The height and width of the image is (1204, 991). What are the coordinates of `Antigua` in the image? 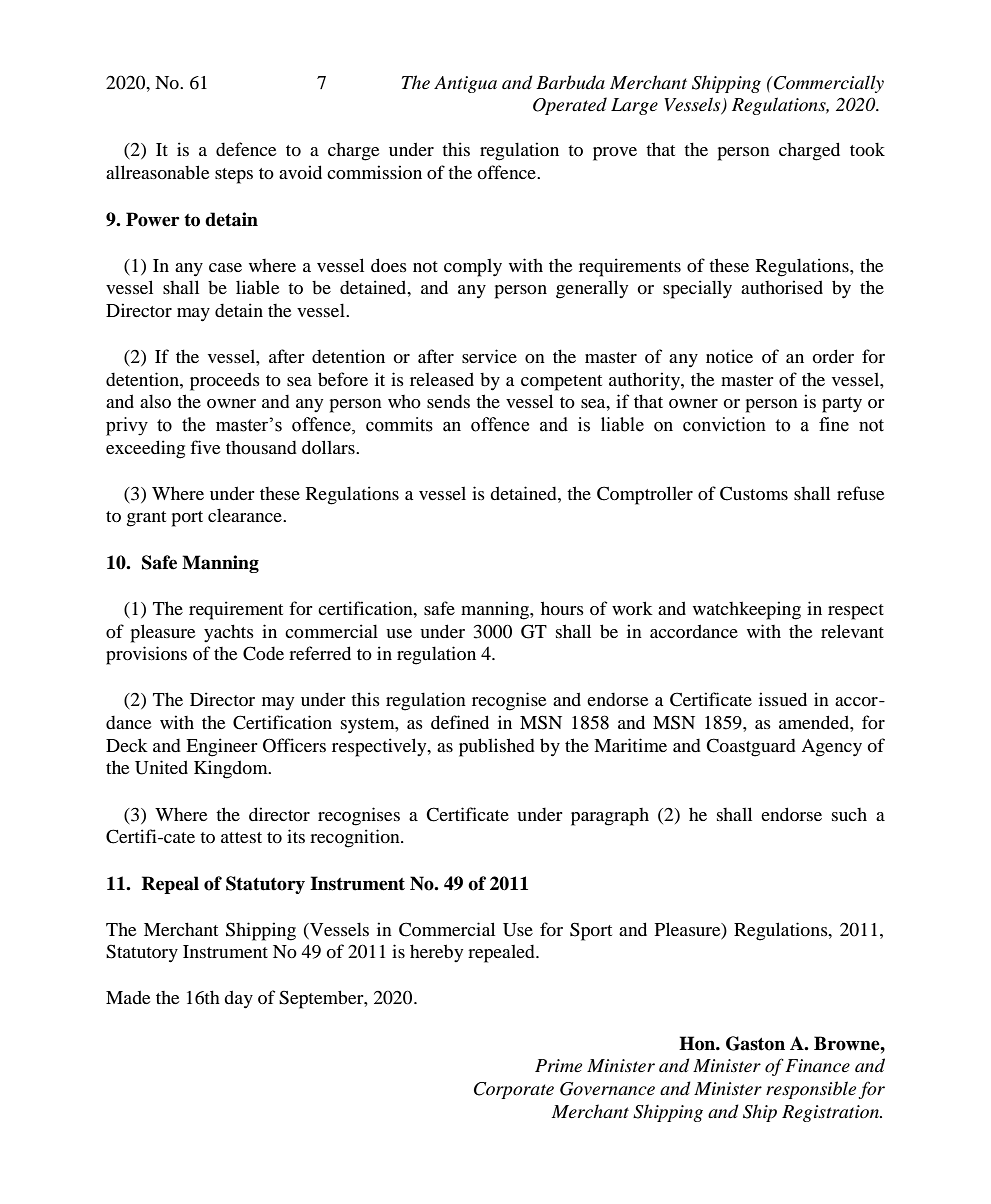 It's located at (465, 84).
